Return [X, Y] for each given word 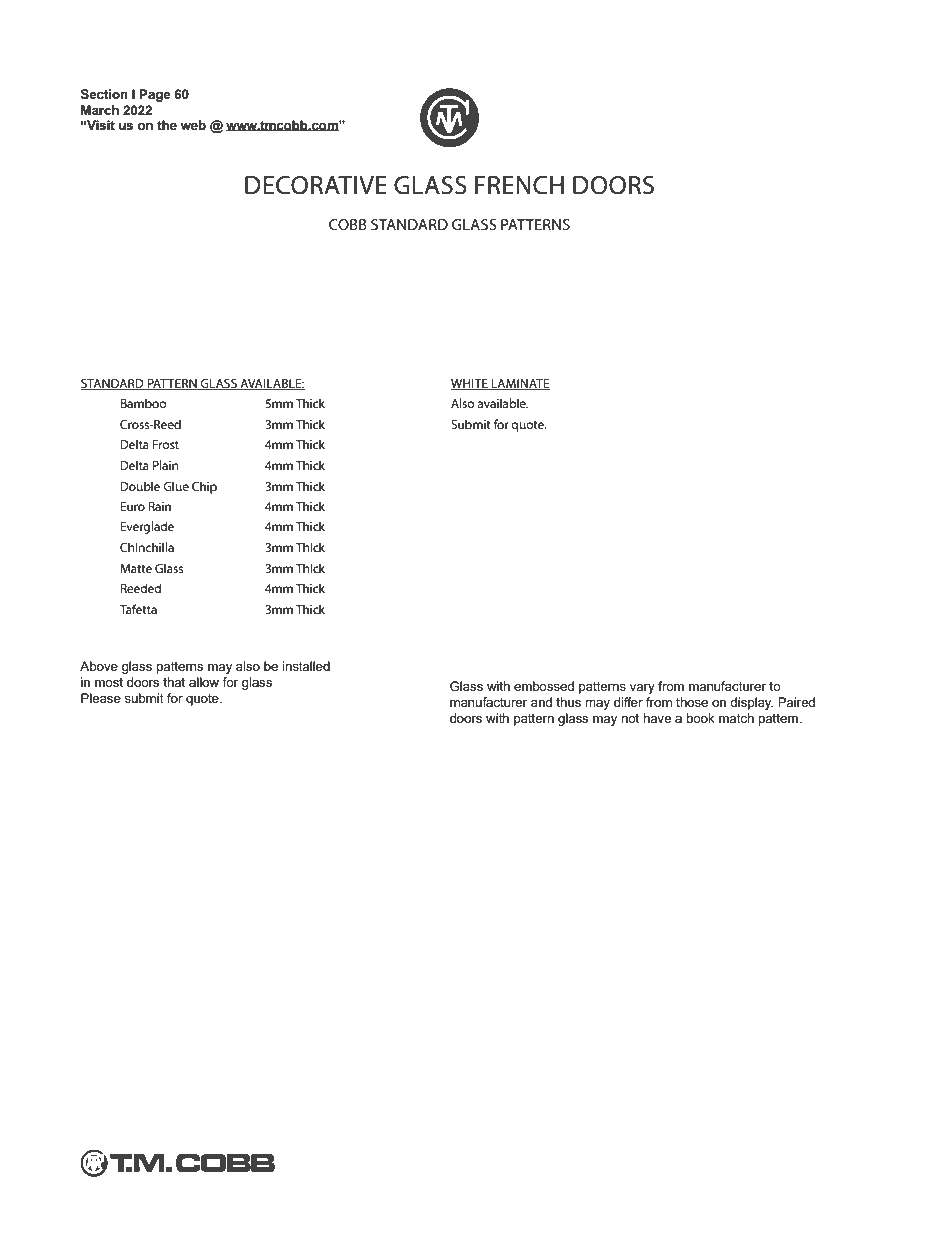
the [167, 125]
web [193, 125]
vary [642, 689]
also [248, 666]
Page [155, 95]
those [692, 702]
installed [306, 666]
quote [203, 700]
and [541, 702]
